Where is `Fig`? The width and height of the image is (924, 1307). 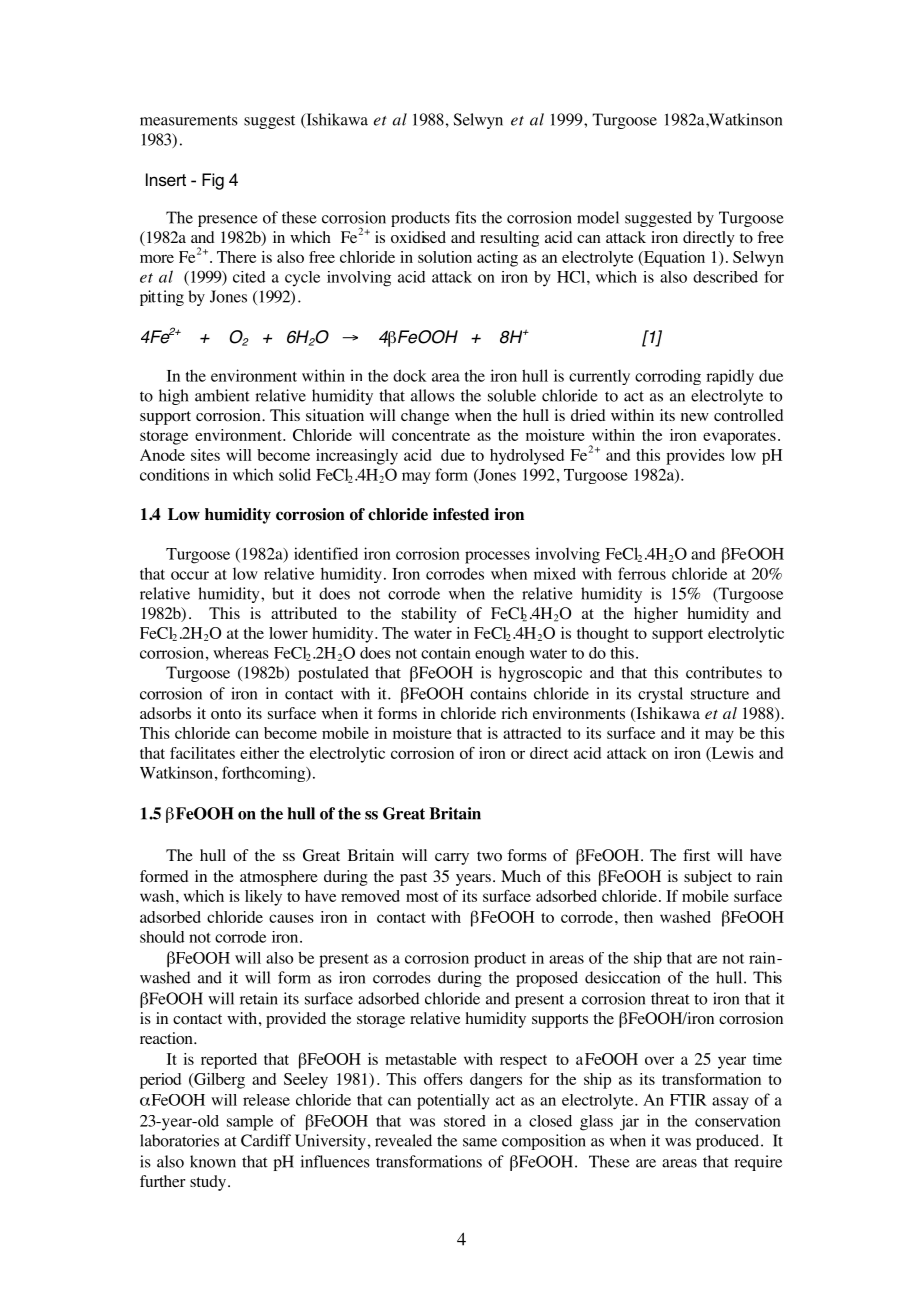 Fig is located at coordinates (213, 181).
